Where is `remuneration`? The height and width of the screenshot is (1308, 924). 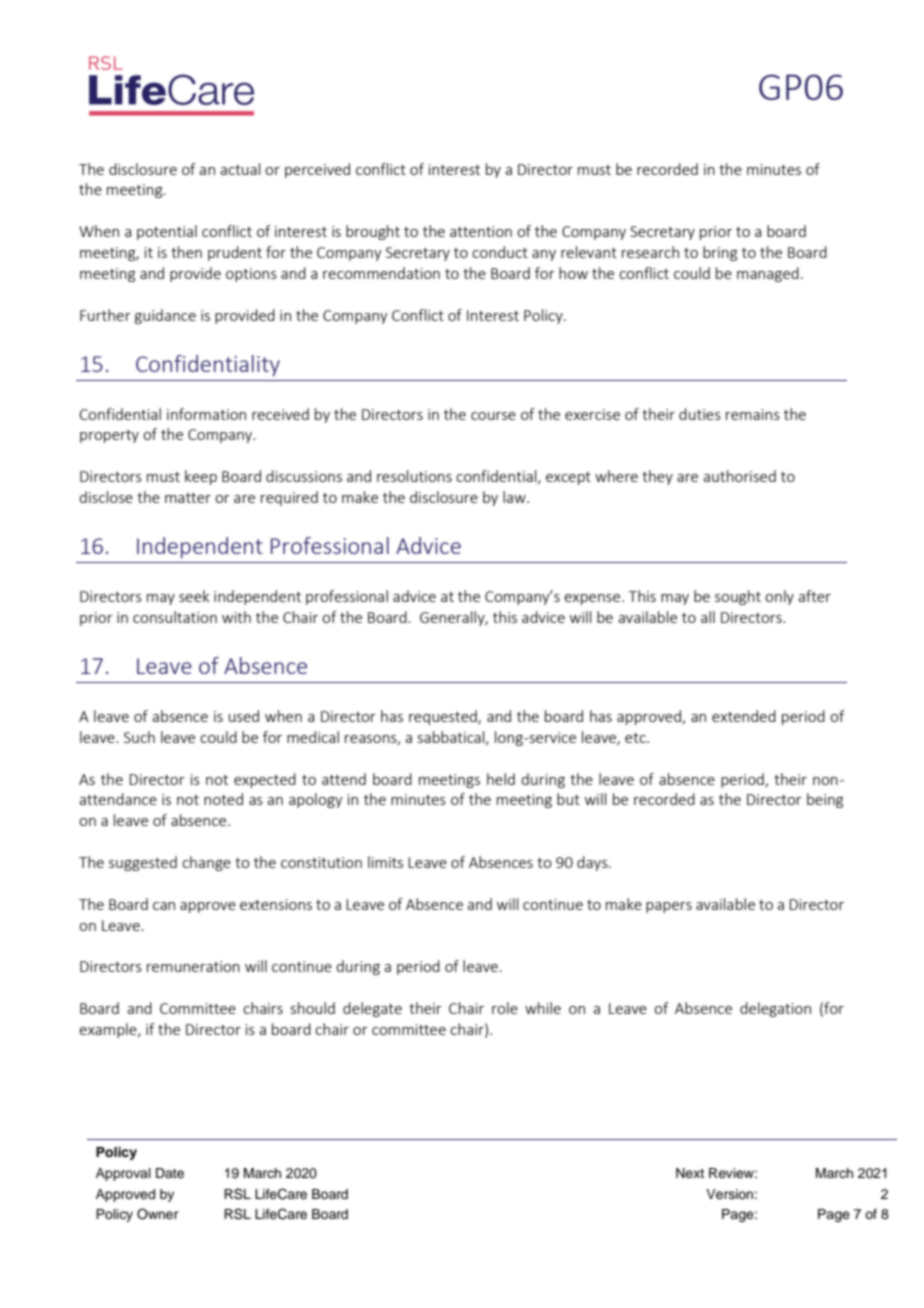
remuneration is located at coordinates (193, 966).
